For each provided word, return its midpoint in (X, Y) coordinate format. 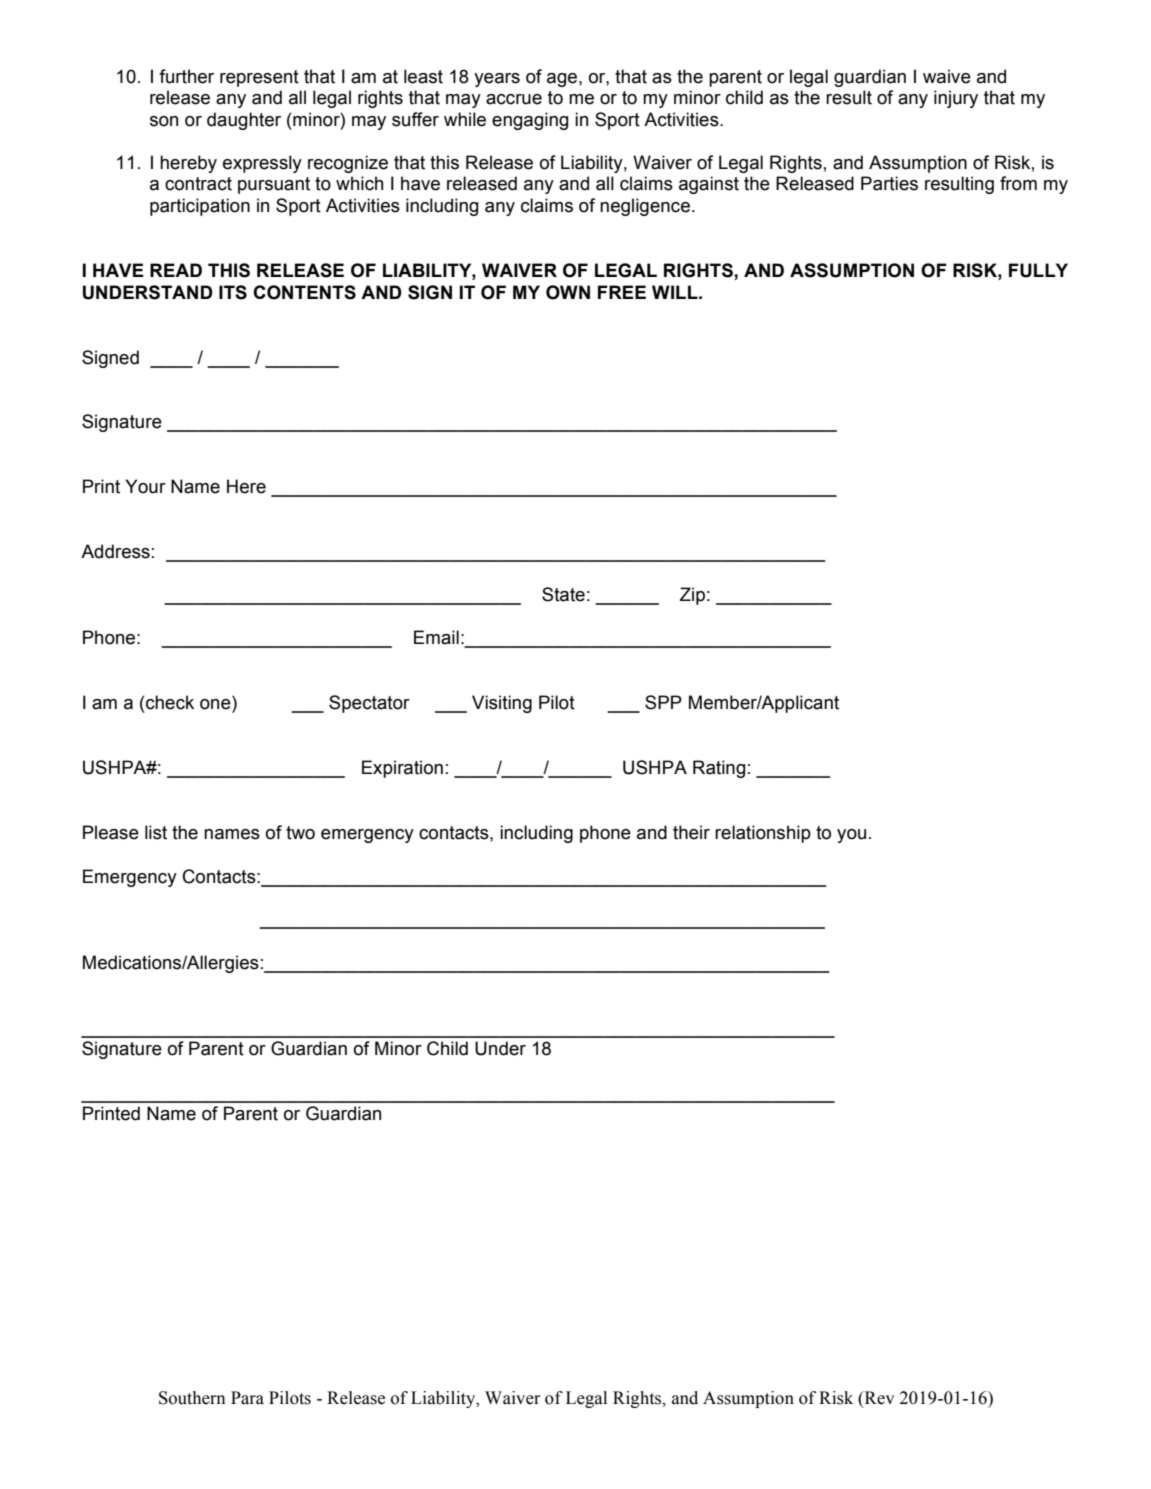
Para (247, 1398)
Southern (192, 1398)
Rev (878, 1398)
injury (956, 99)
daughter (244, 121)
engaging (530, 121)
